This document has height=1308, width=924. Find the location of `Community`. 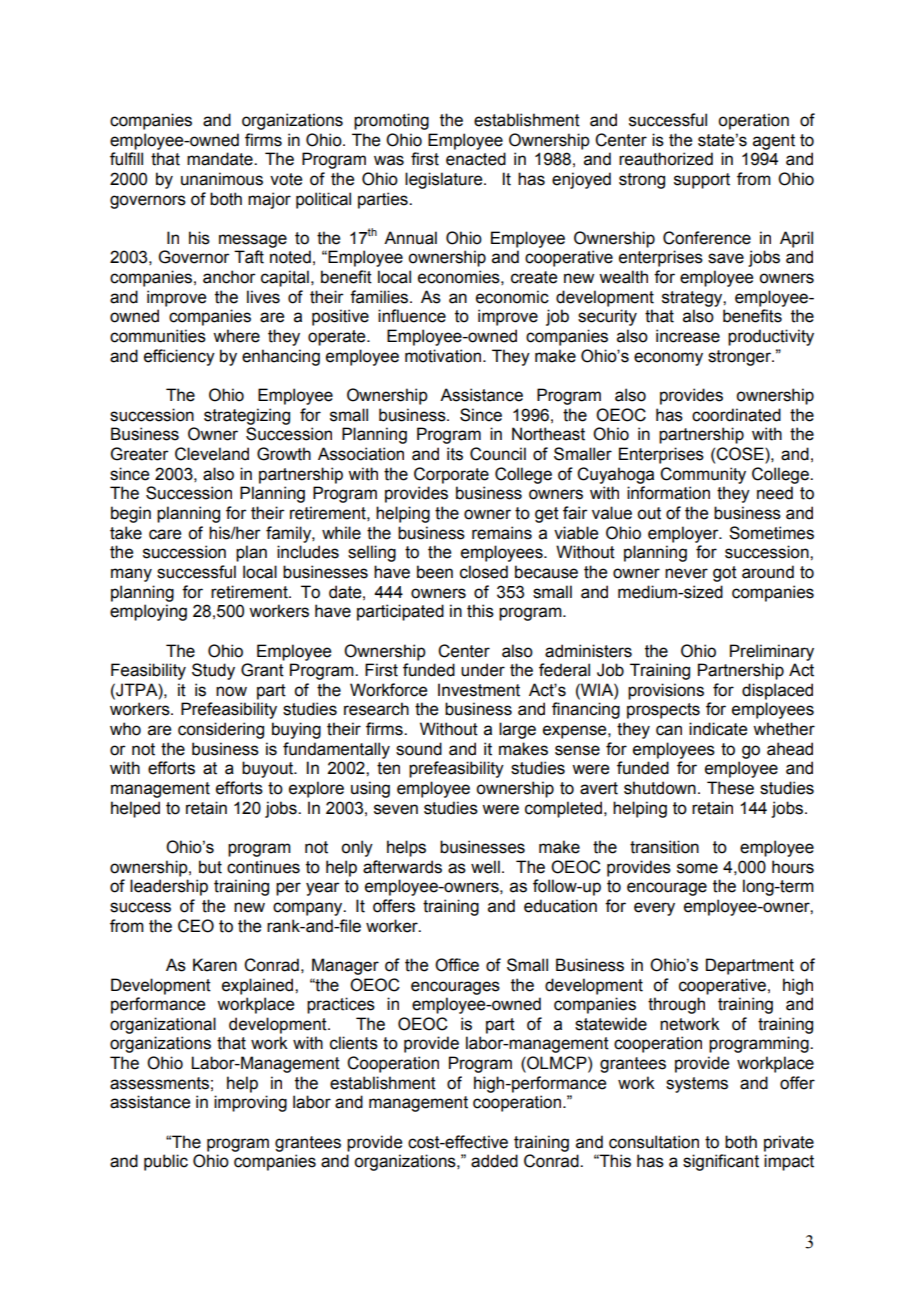

Community is located at coordinates (703, 475).
